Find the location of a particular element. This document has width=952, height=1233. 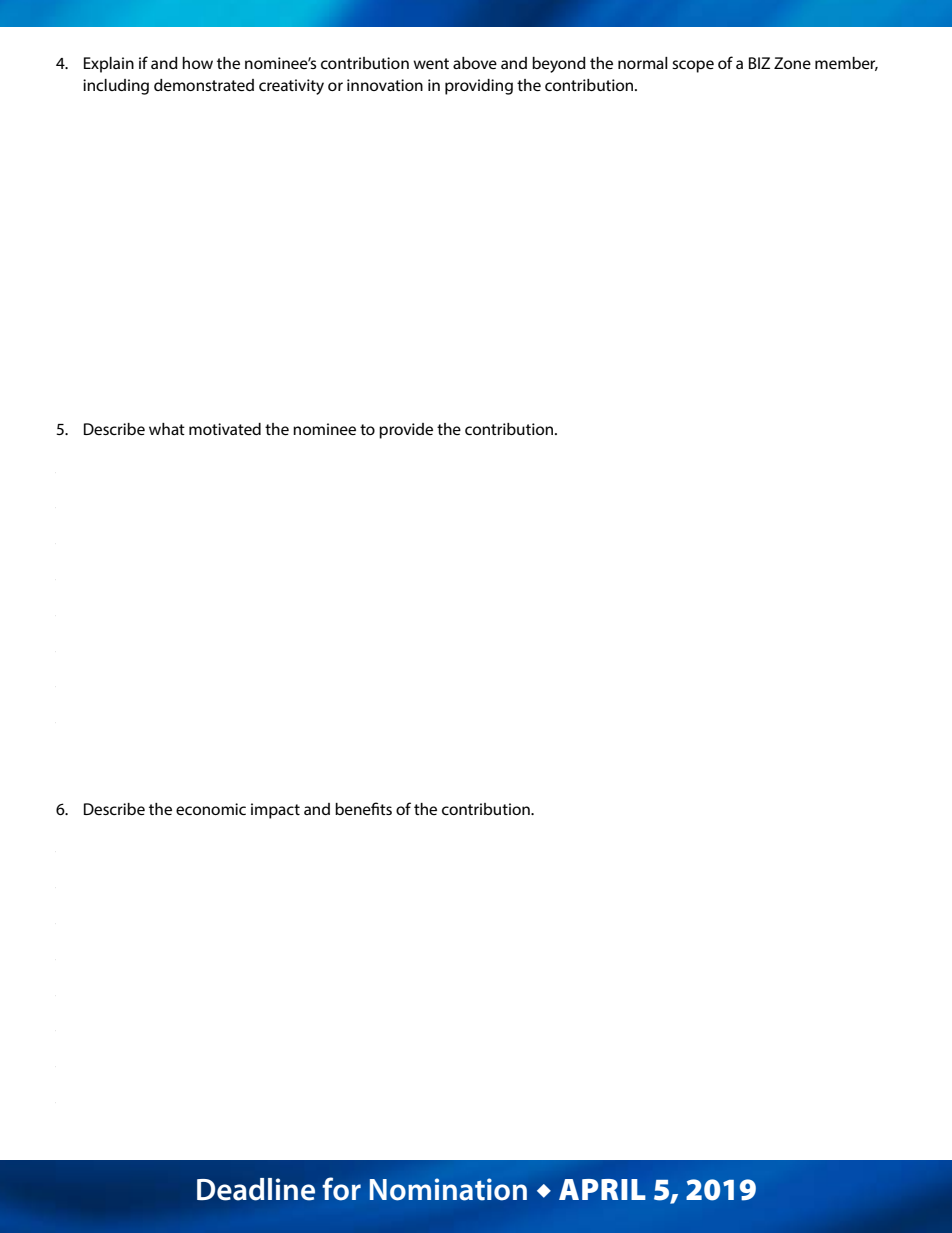

for is located at coordinates (341, 1189).
